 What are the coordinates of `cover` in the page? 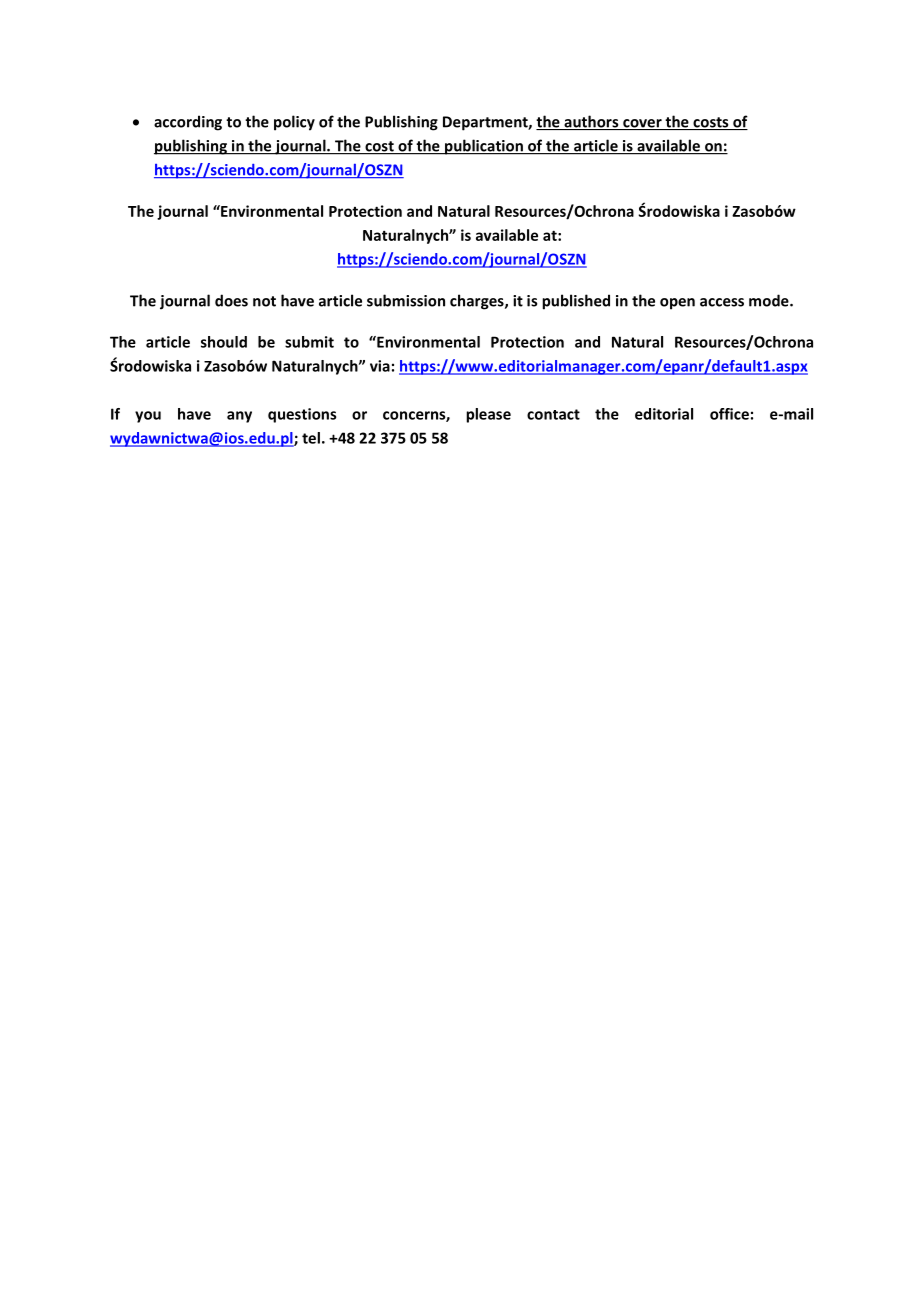 It's located at (642, 124).
